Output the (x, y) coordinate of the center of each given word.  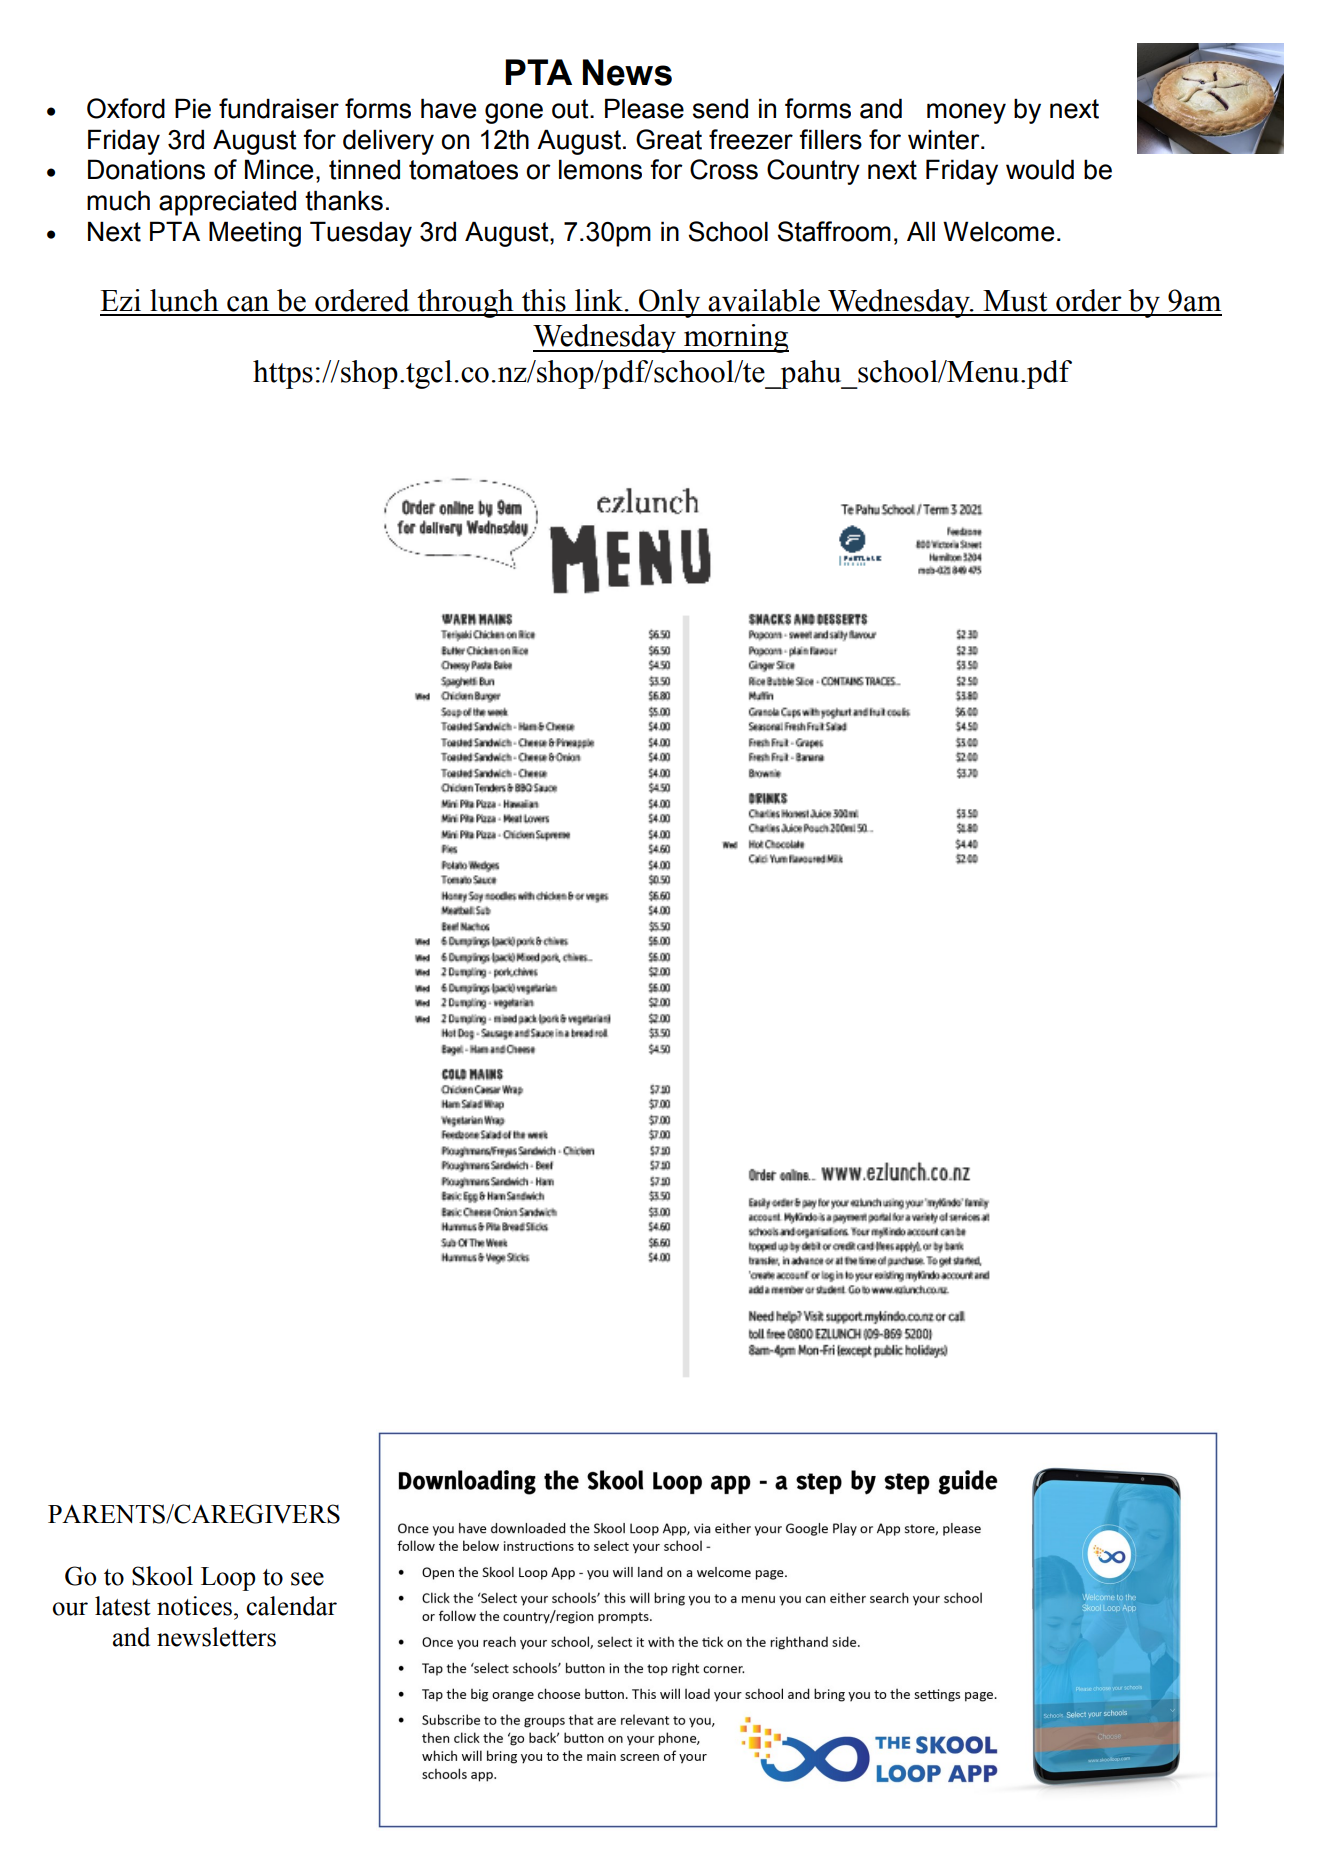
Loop (228, 1579)
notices (194, 1606)
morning (735, 338)
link (599, 300)
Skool (162, 1576)
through (465, 303)
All (921, 231)
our (70, 1609)
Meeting (255, 234)
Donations (146, 169)
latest (123, 1606)
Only (670, 303)
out (571, 109)
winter (945, 139)
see (307, 1579)
